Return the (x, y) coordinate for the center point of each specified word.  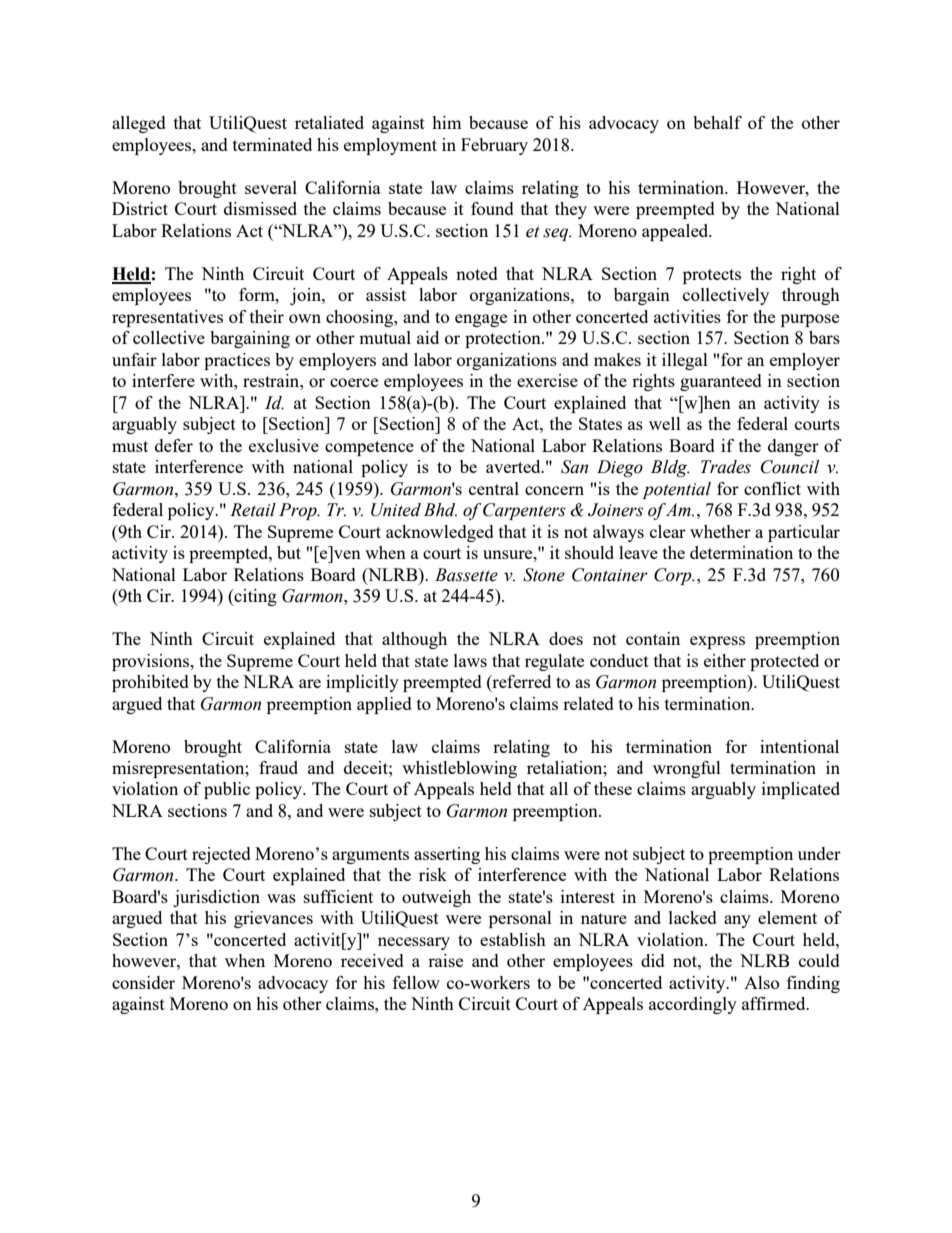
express (717, 642)
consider (143, 982)
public (227, 790)
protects (712, 276)
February (494, 146)
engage (481, 320)
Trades (726, 467)
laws (470, 660)
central (494, 488)
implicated (801, 790)
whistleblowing (459, 769)
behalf (717, 122)
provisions (152, 662)
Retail (253, 510)
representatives (167, 318)
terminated (272, 144)
